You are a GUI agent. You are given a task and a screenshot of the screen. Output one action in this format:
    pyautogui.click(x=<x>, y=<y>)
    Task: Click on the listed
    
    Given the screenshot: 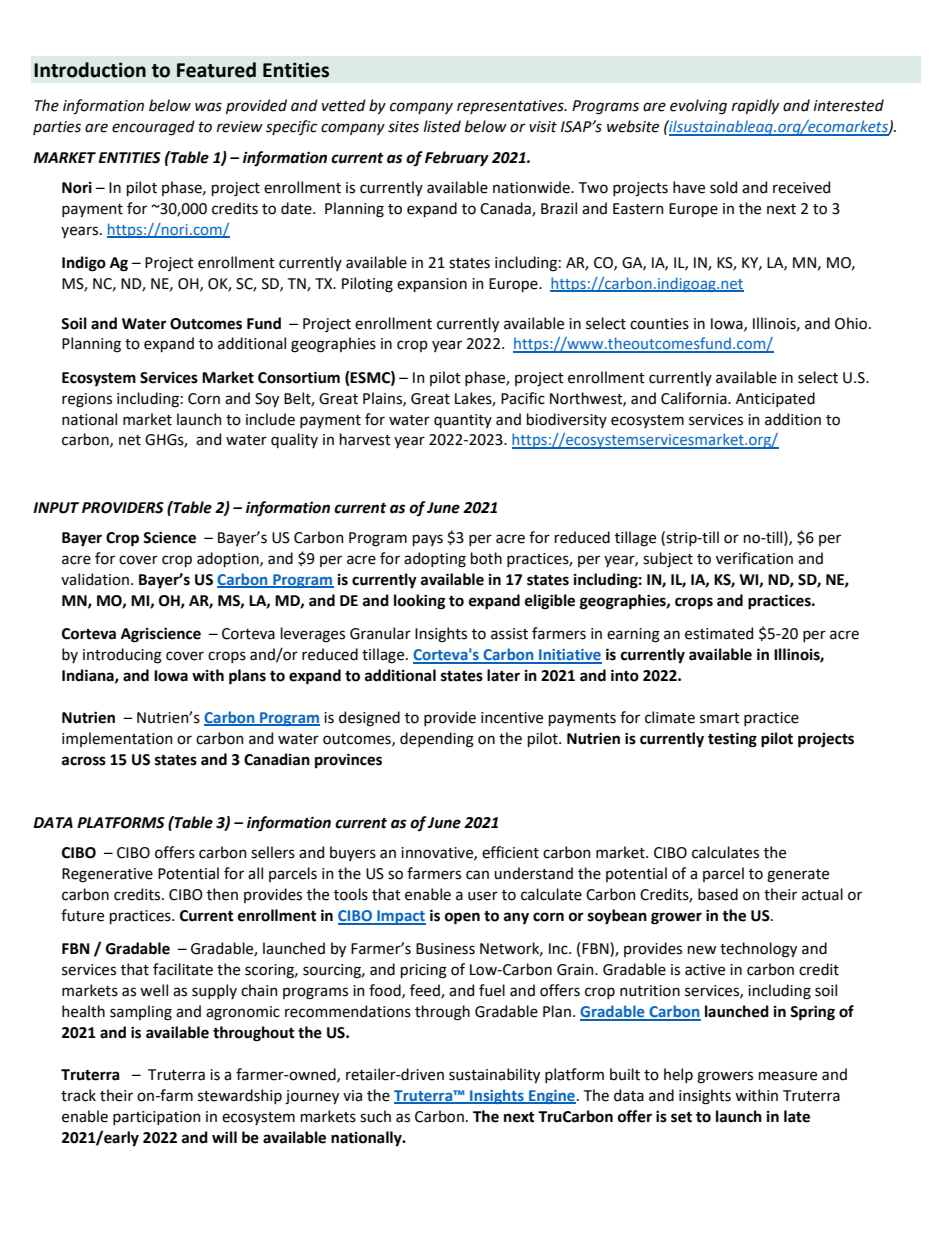 What is the action you would take?
    pyautogui.click(x=442, y=126)
